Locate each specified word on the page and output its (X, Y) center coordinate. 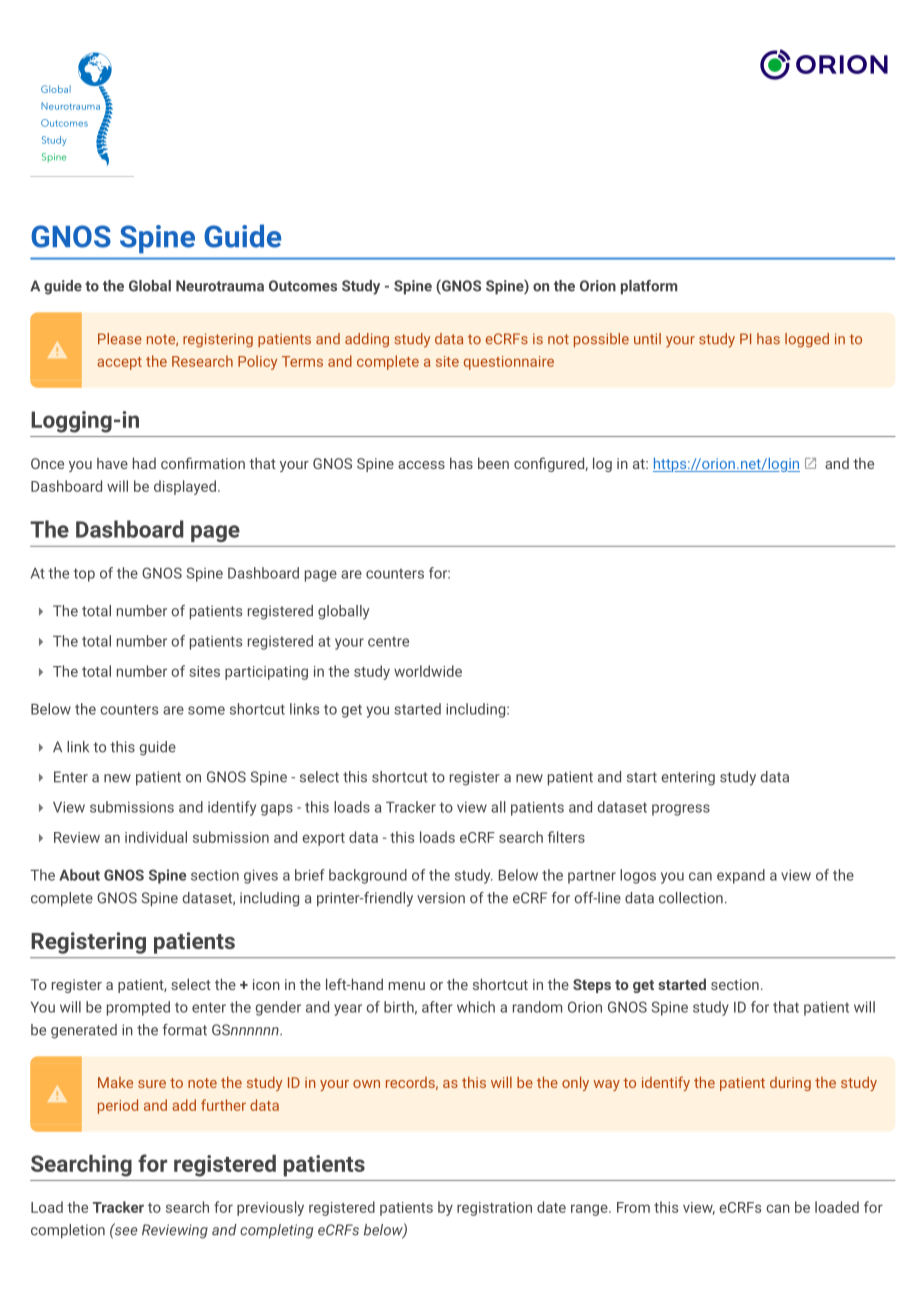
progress (681, 810)
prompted (138, 1008)
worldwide (428, 671)
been (493, 463)
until (647, 339)
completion (68, 1231)
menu (407, 986)
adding (367, 340)
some (206, 710)
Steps (592, 986)
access (421, 465)
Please (120, 339)
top (84, 575)
